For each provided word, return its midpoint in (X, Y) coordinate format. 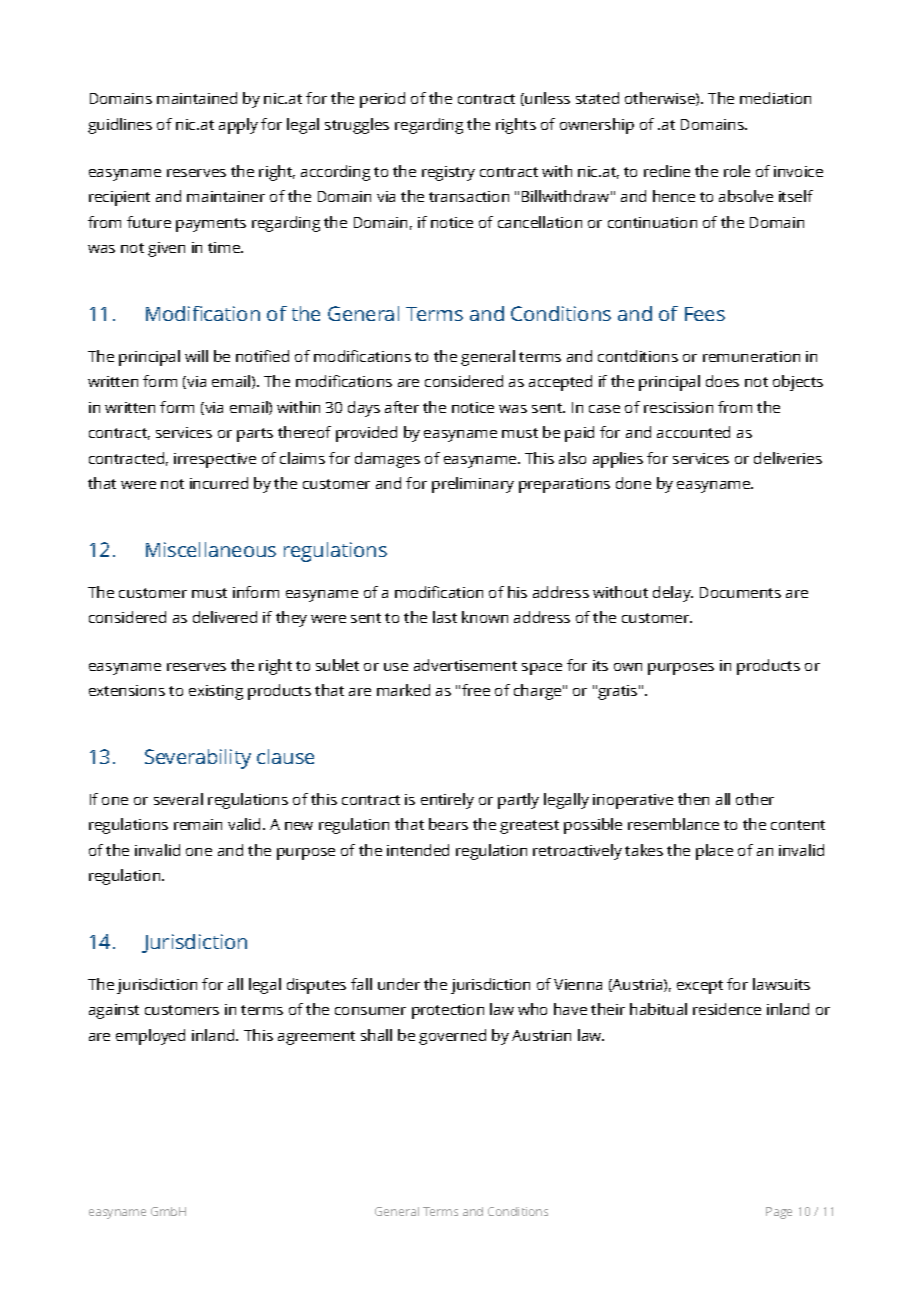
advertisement (465, 665)
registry (448, 173)
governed (452, 1037)
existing (216, 692)
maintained (197, 98)
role (737, 171)
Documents (740, 592)
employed (150, 1037)
